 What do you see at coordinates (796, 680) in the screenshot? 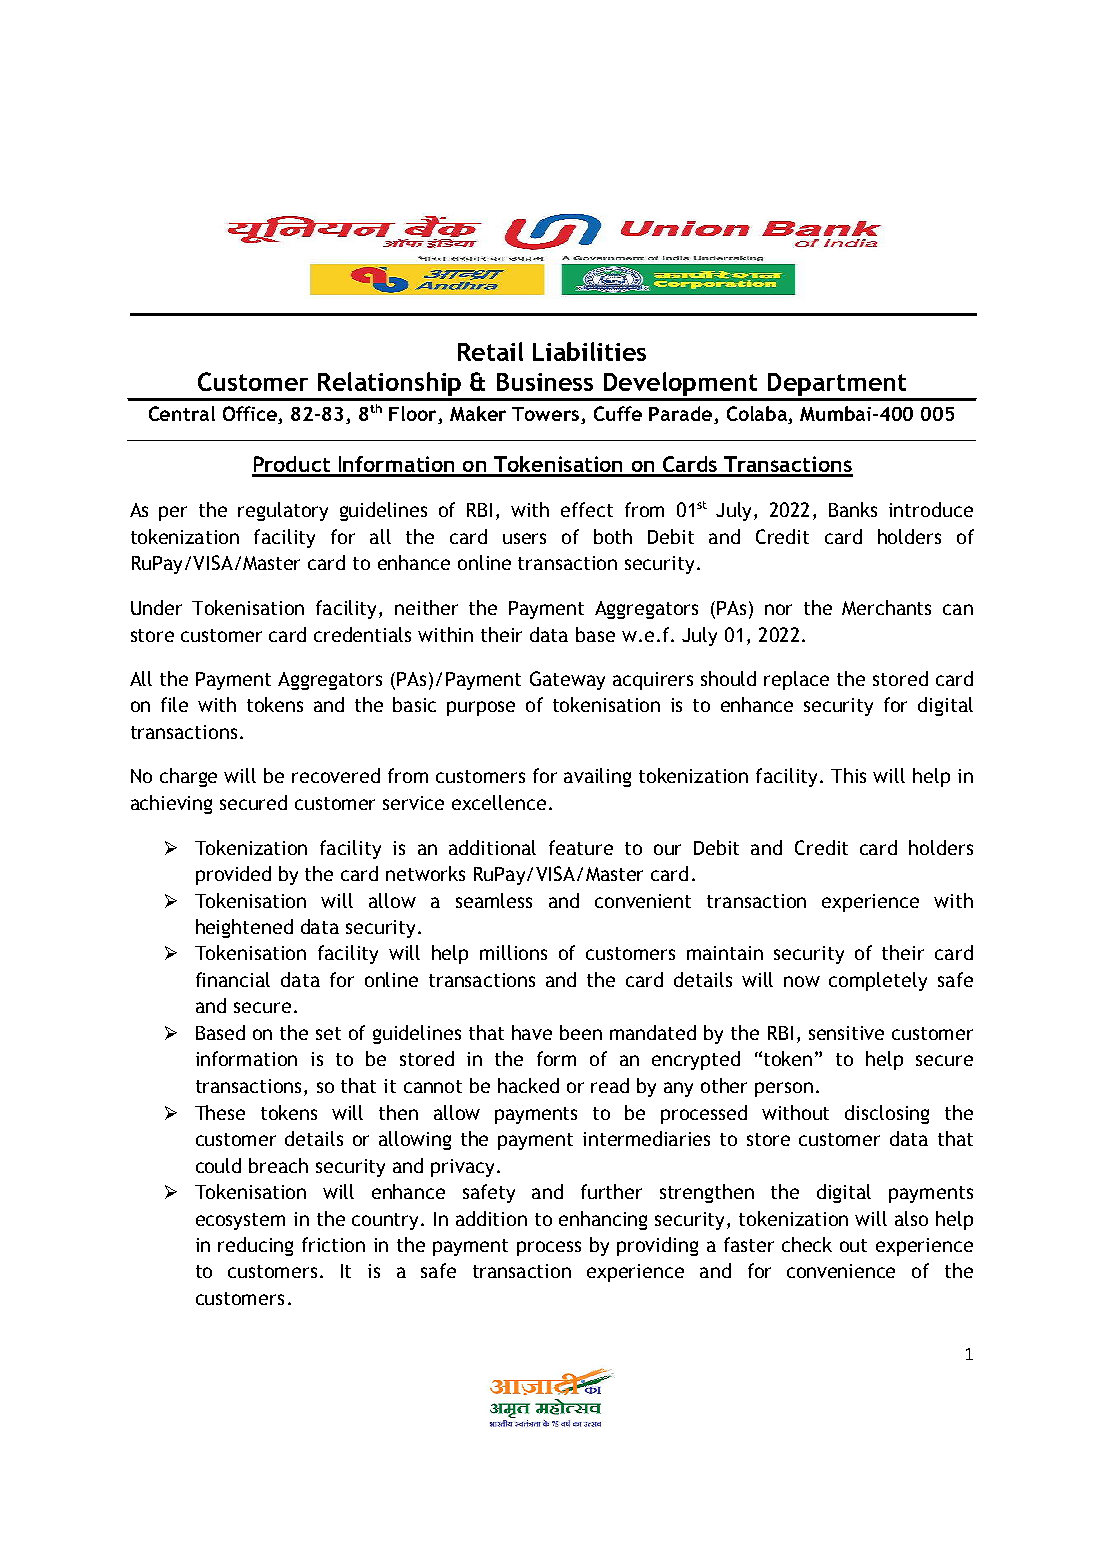
I see `replace` at bounding box center [796, 680].
